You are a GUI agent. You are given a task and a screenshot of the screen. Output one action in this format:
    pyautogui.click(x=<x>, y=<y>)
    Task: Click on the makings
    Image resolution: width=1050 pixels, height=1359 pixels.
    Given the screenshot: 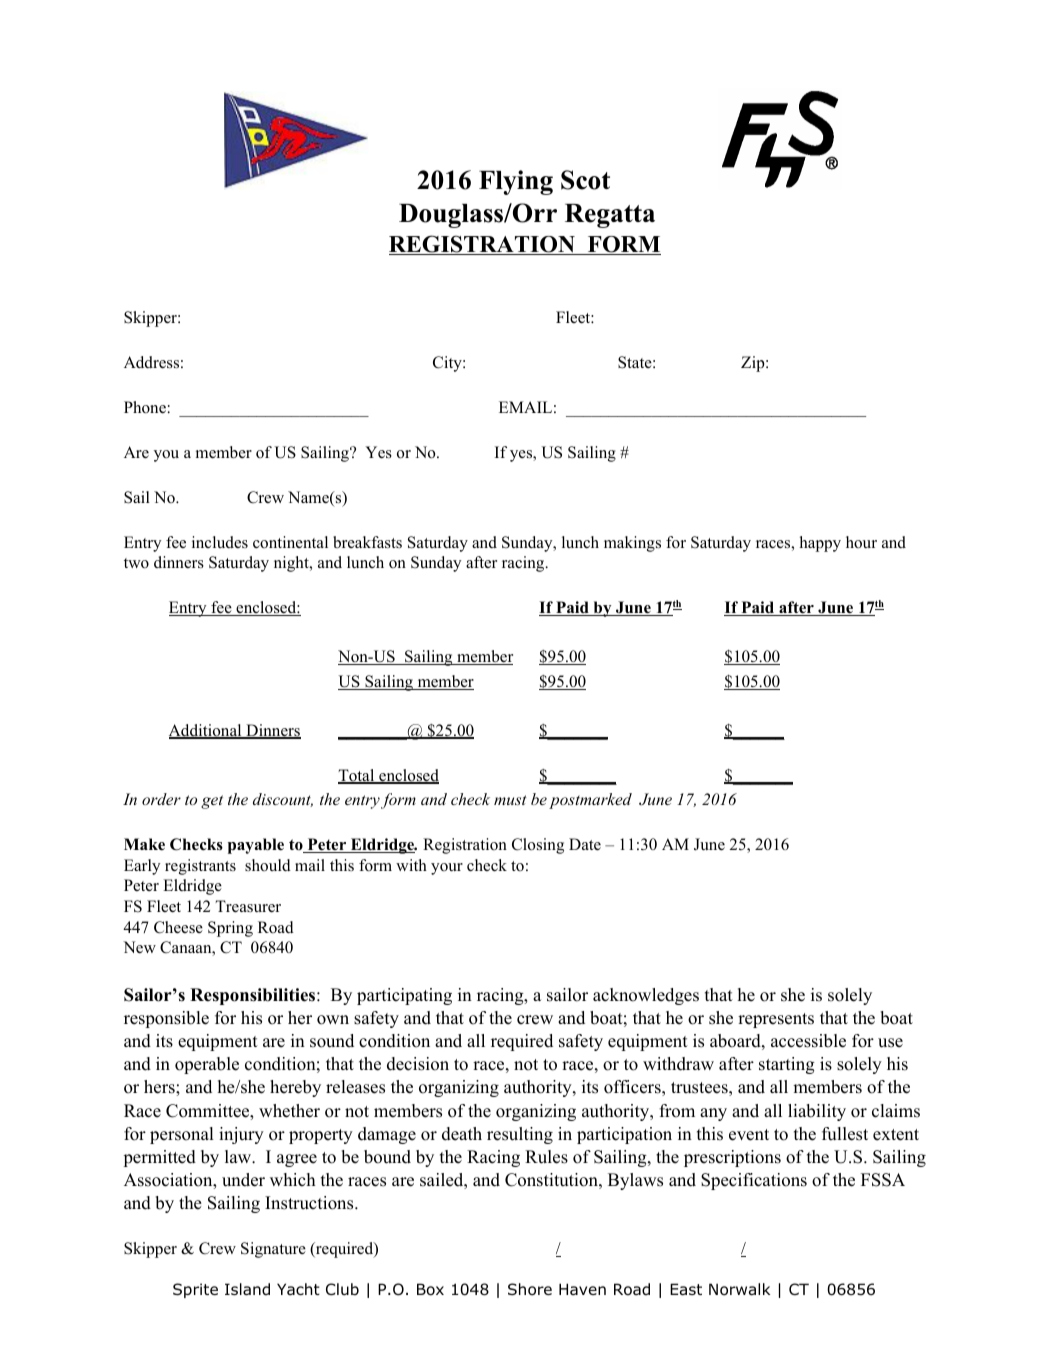 What is the action you would take?
    pyautogui.click(x=632, y=544)
